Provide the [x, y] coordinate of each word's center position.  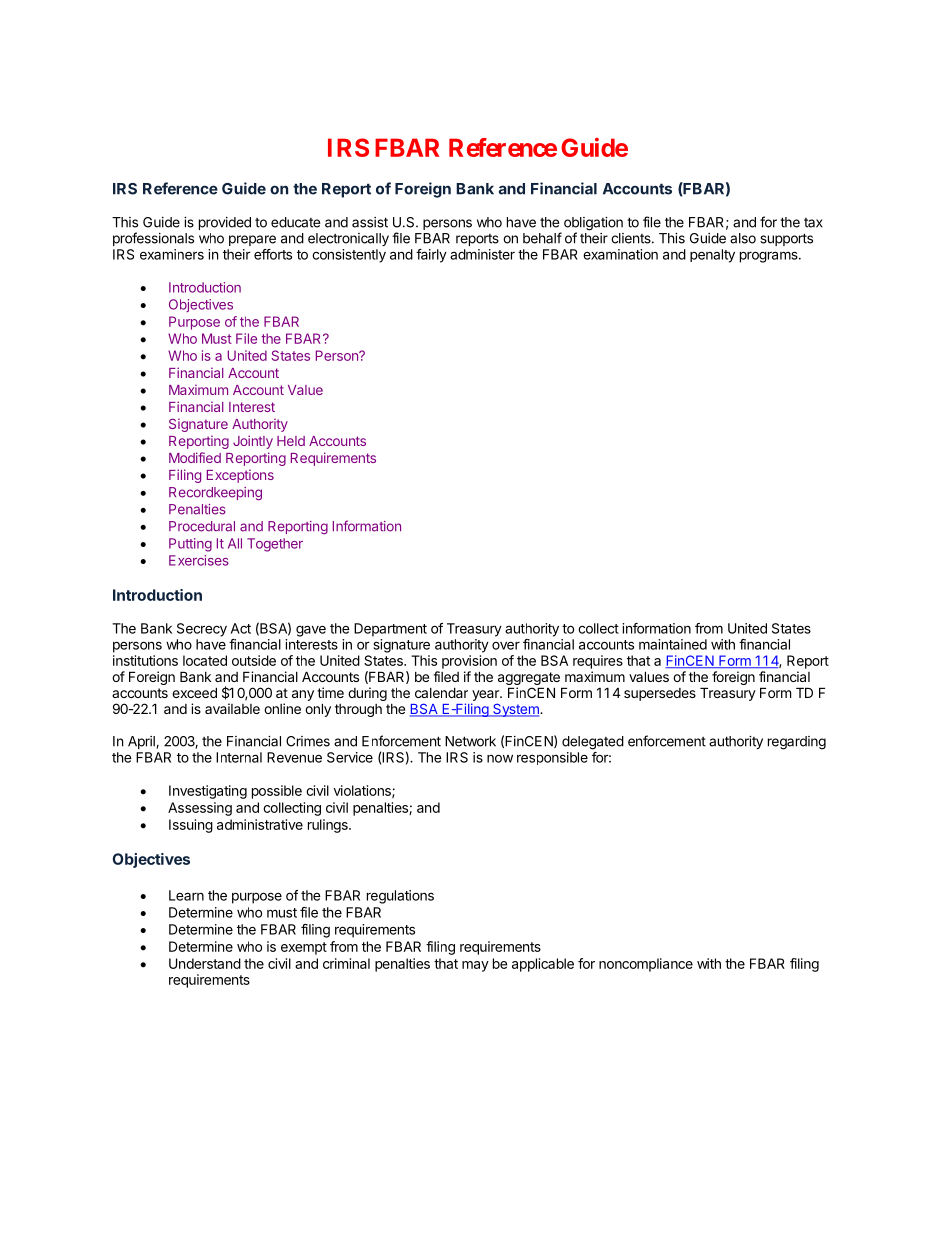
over [506, 645]
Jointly [253, 442]
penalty [712, 256]
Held [291, 441]
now [500, 758]
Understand [205, 963]
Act [241, 628]
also [743, 238]
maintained [673, 644]
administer [482, 254]
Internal [239, 757]
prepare [252, 240]
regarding [797, 743]
